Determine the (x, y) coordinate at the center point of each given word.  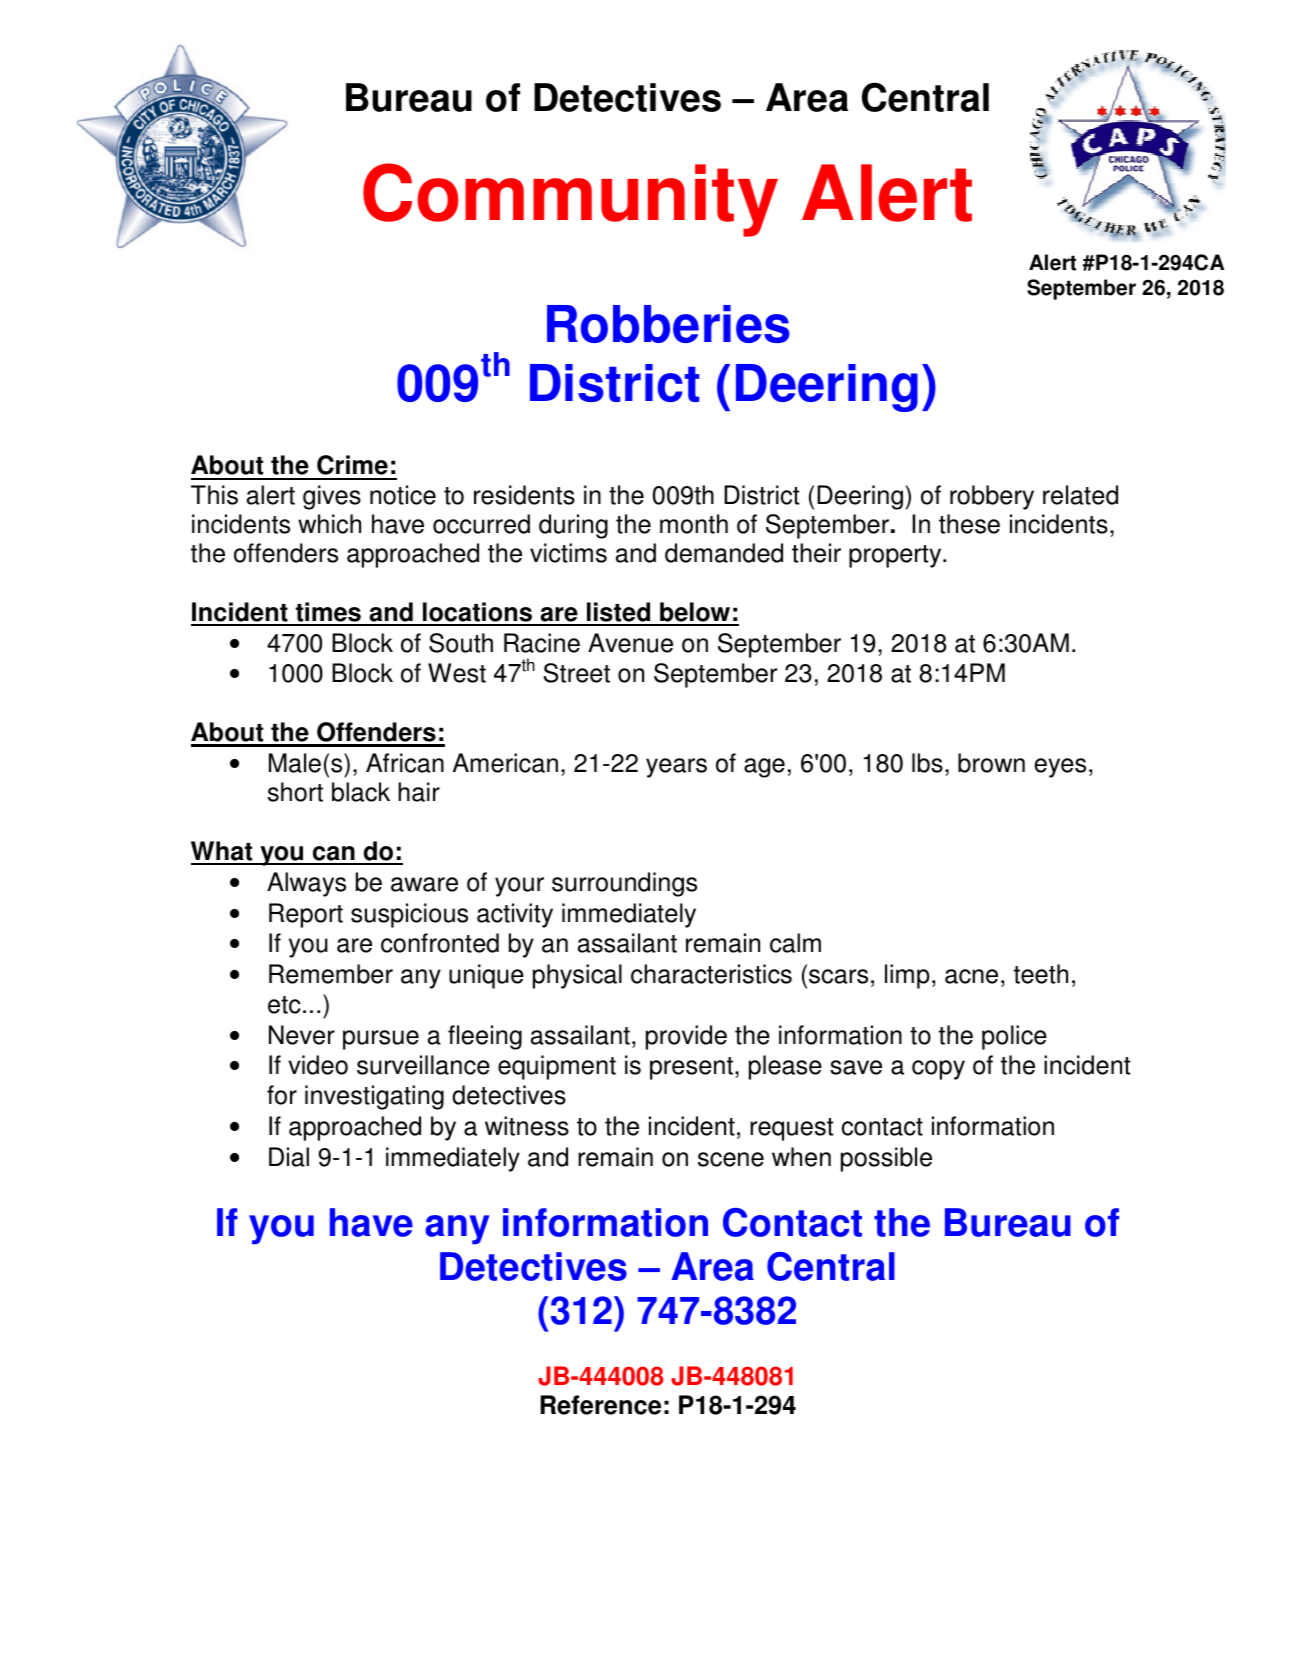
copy (938, 1070)
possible (886, 1159)
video (318, 1065)
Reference (600, 1405)
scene (731, 1159)
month (694, 524)
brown (991, 763)
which (329, 524)
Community (570, 200)
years (676, 768)
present (691, 1068)
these (969, 524)
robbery (992, 497)
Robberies (668, 324)
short (295, 792)
